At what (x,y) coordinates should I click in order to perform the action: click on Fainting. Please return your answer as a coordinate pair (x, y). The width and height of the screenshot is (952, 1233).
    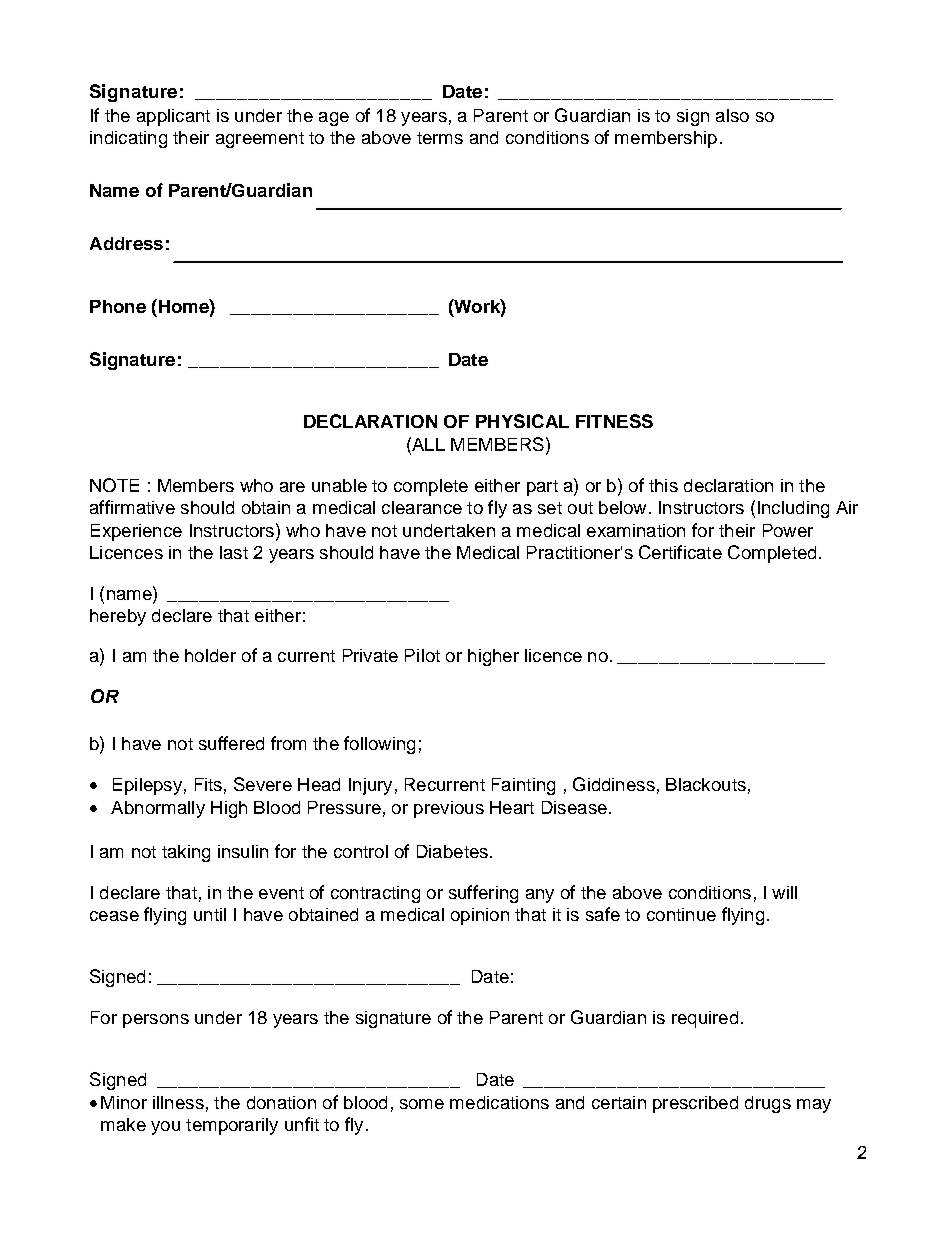
    Looking at the image, I should click on (523, 786).
